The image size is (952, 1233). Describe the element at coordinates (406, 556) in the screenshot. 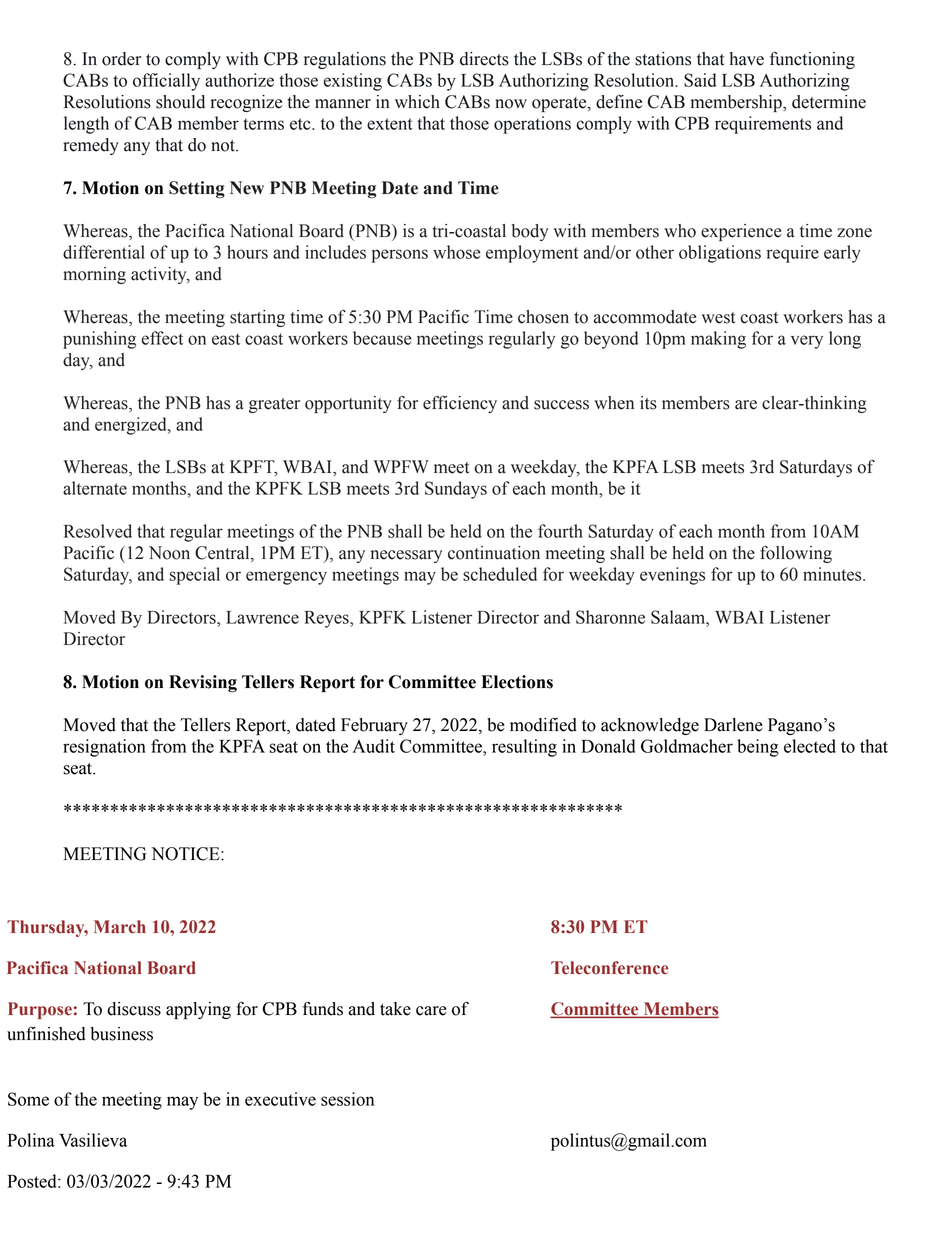

I see `necessary` at that location.
